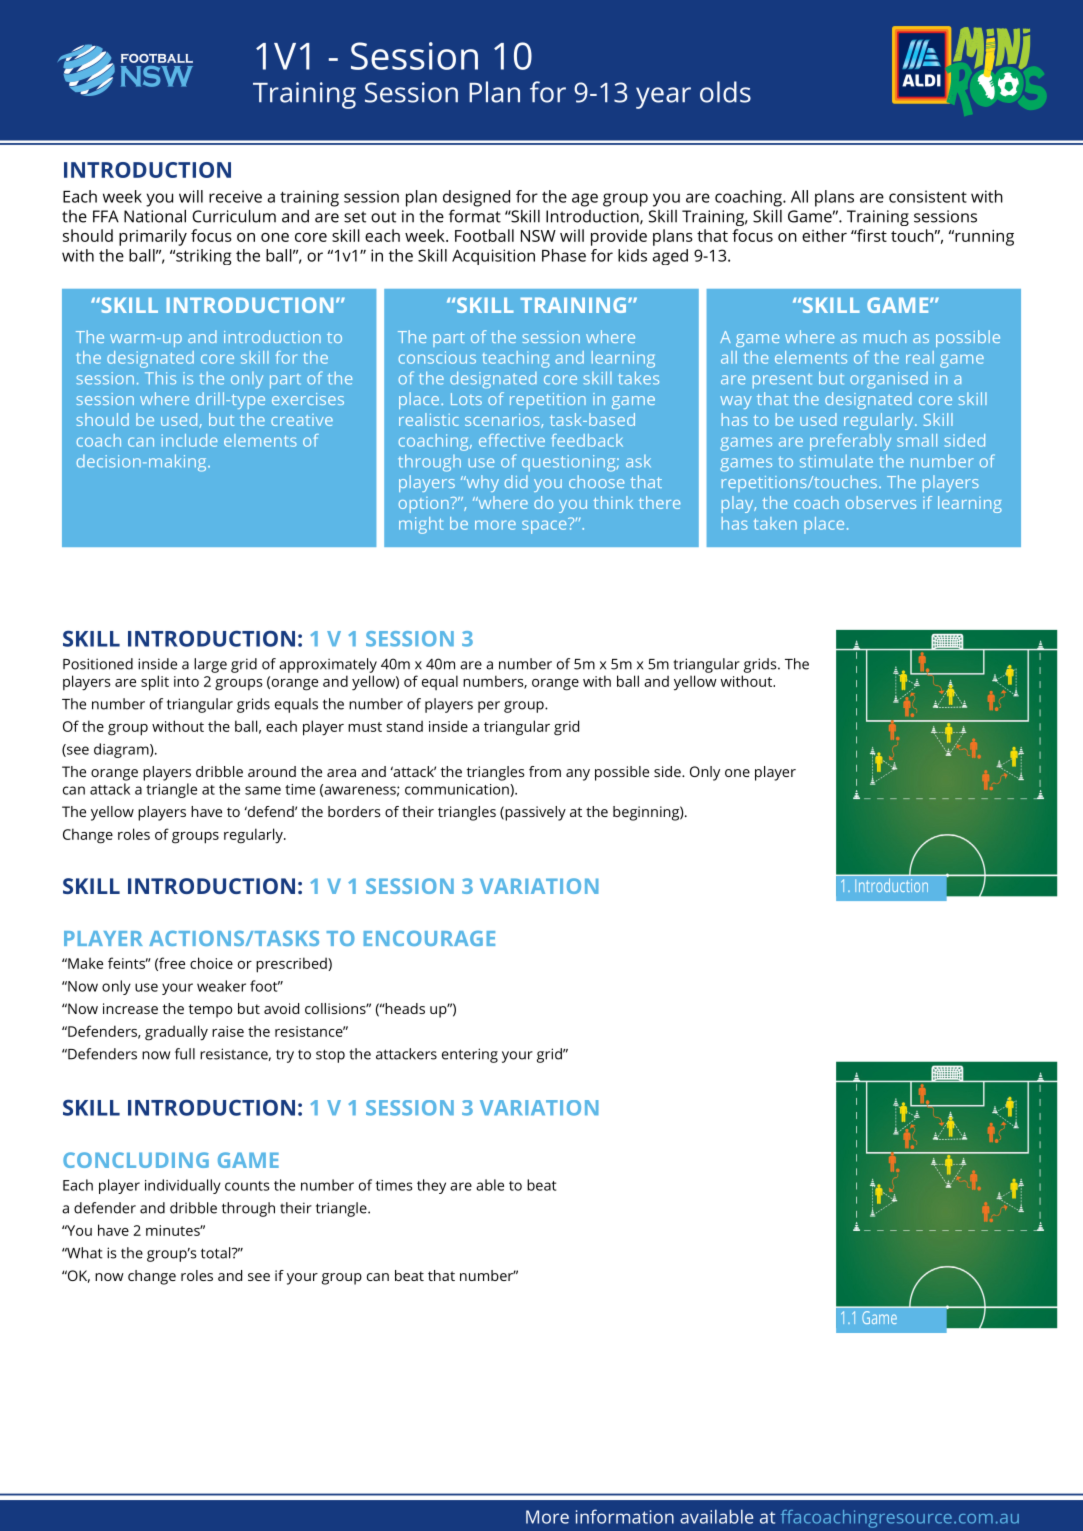  What do you see at coordinates (775, 523) in the image?
I see `taken` at bounding box center [775, 523].
